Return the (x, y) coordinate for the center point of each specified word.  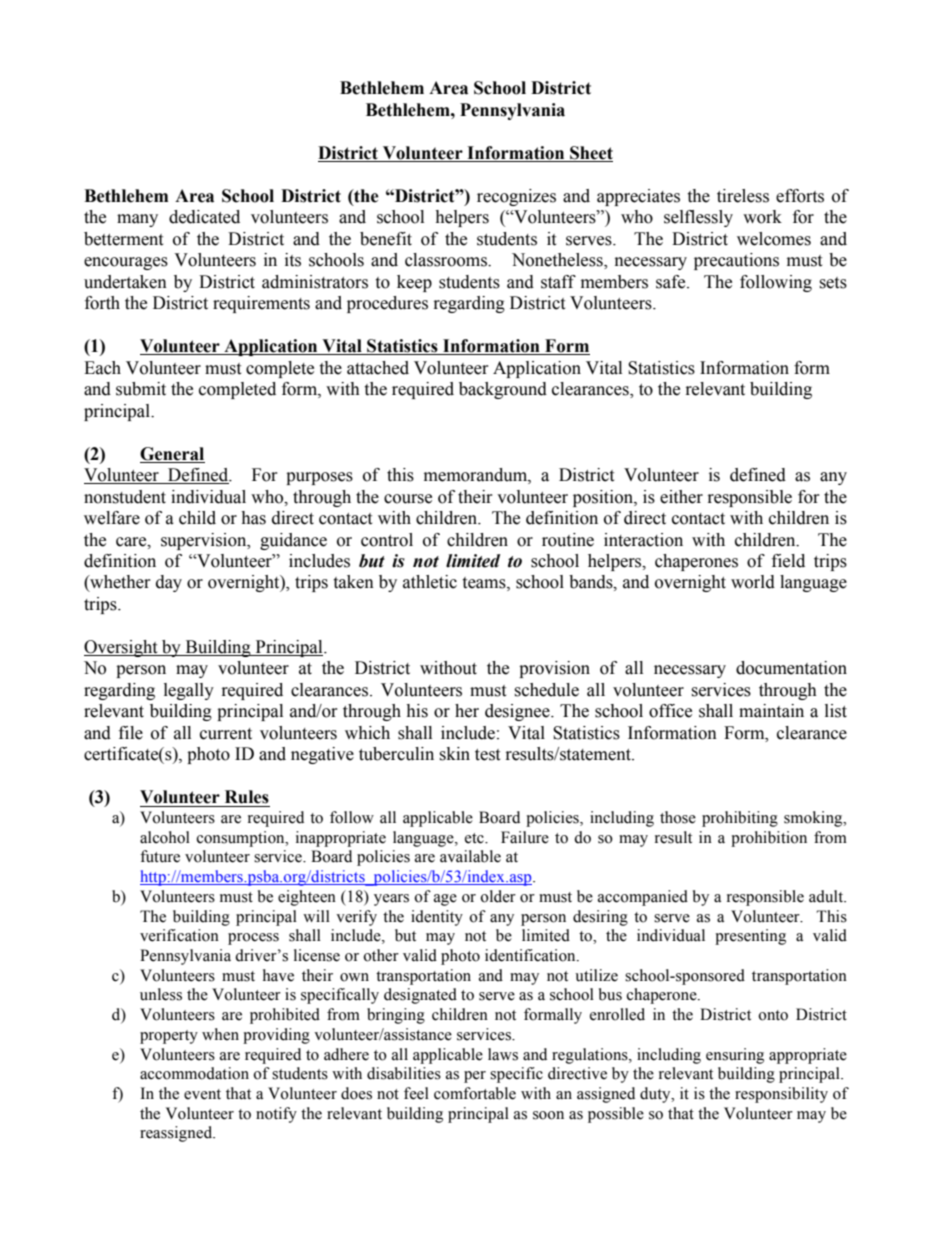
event (202, 1094)
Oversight (122, 648)
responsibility (781, 1095)
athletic (430, 582)
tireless (743, 196)
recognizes (516, 197)
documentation (791, 668)
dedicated (204, 217)
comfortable (475, 1093)
